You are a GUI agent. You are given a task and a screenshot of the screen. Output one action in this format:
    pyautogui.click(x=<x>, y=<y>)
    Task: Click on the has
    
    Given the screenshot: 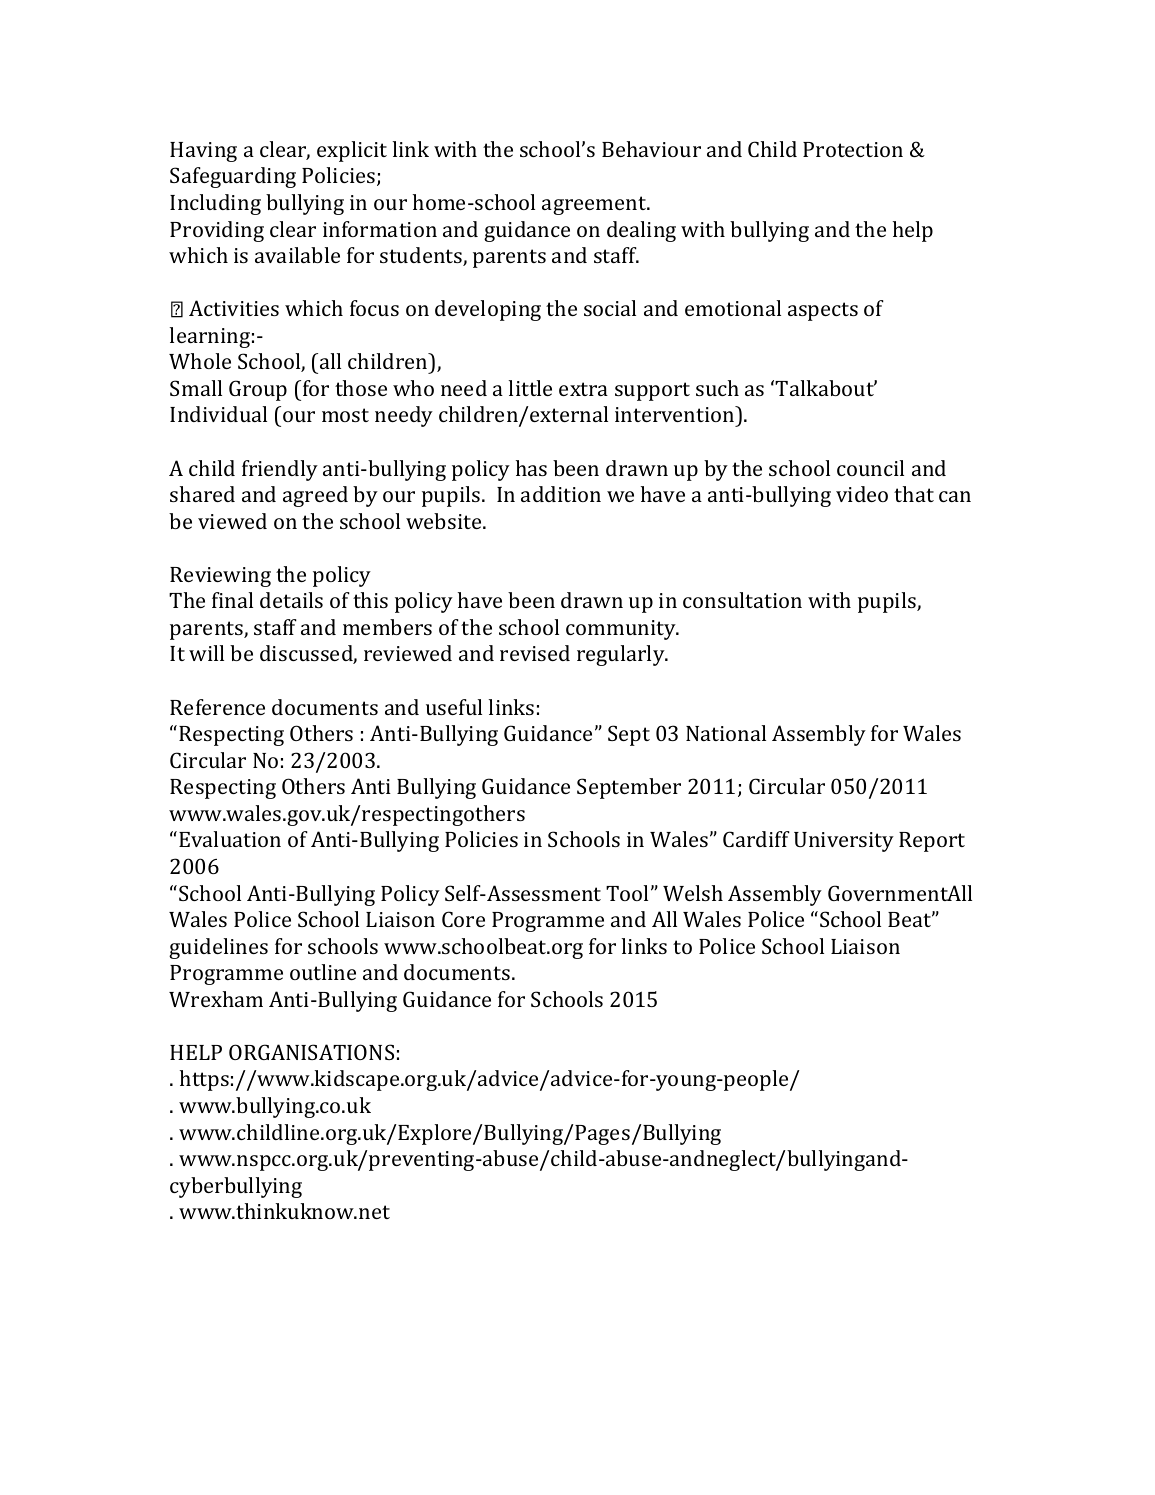 What is the action you would take?
    pyautogui.click(x=531, y=468)
